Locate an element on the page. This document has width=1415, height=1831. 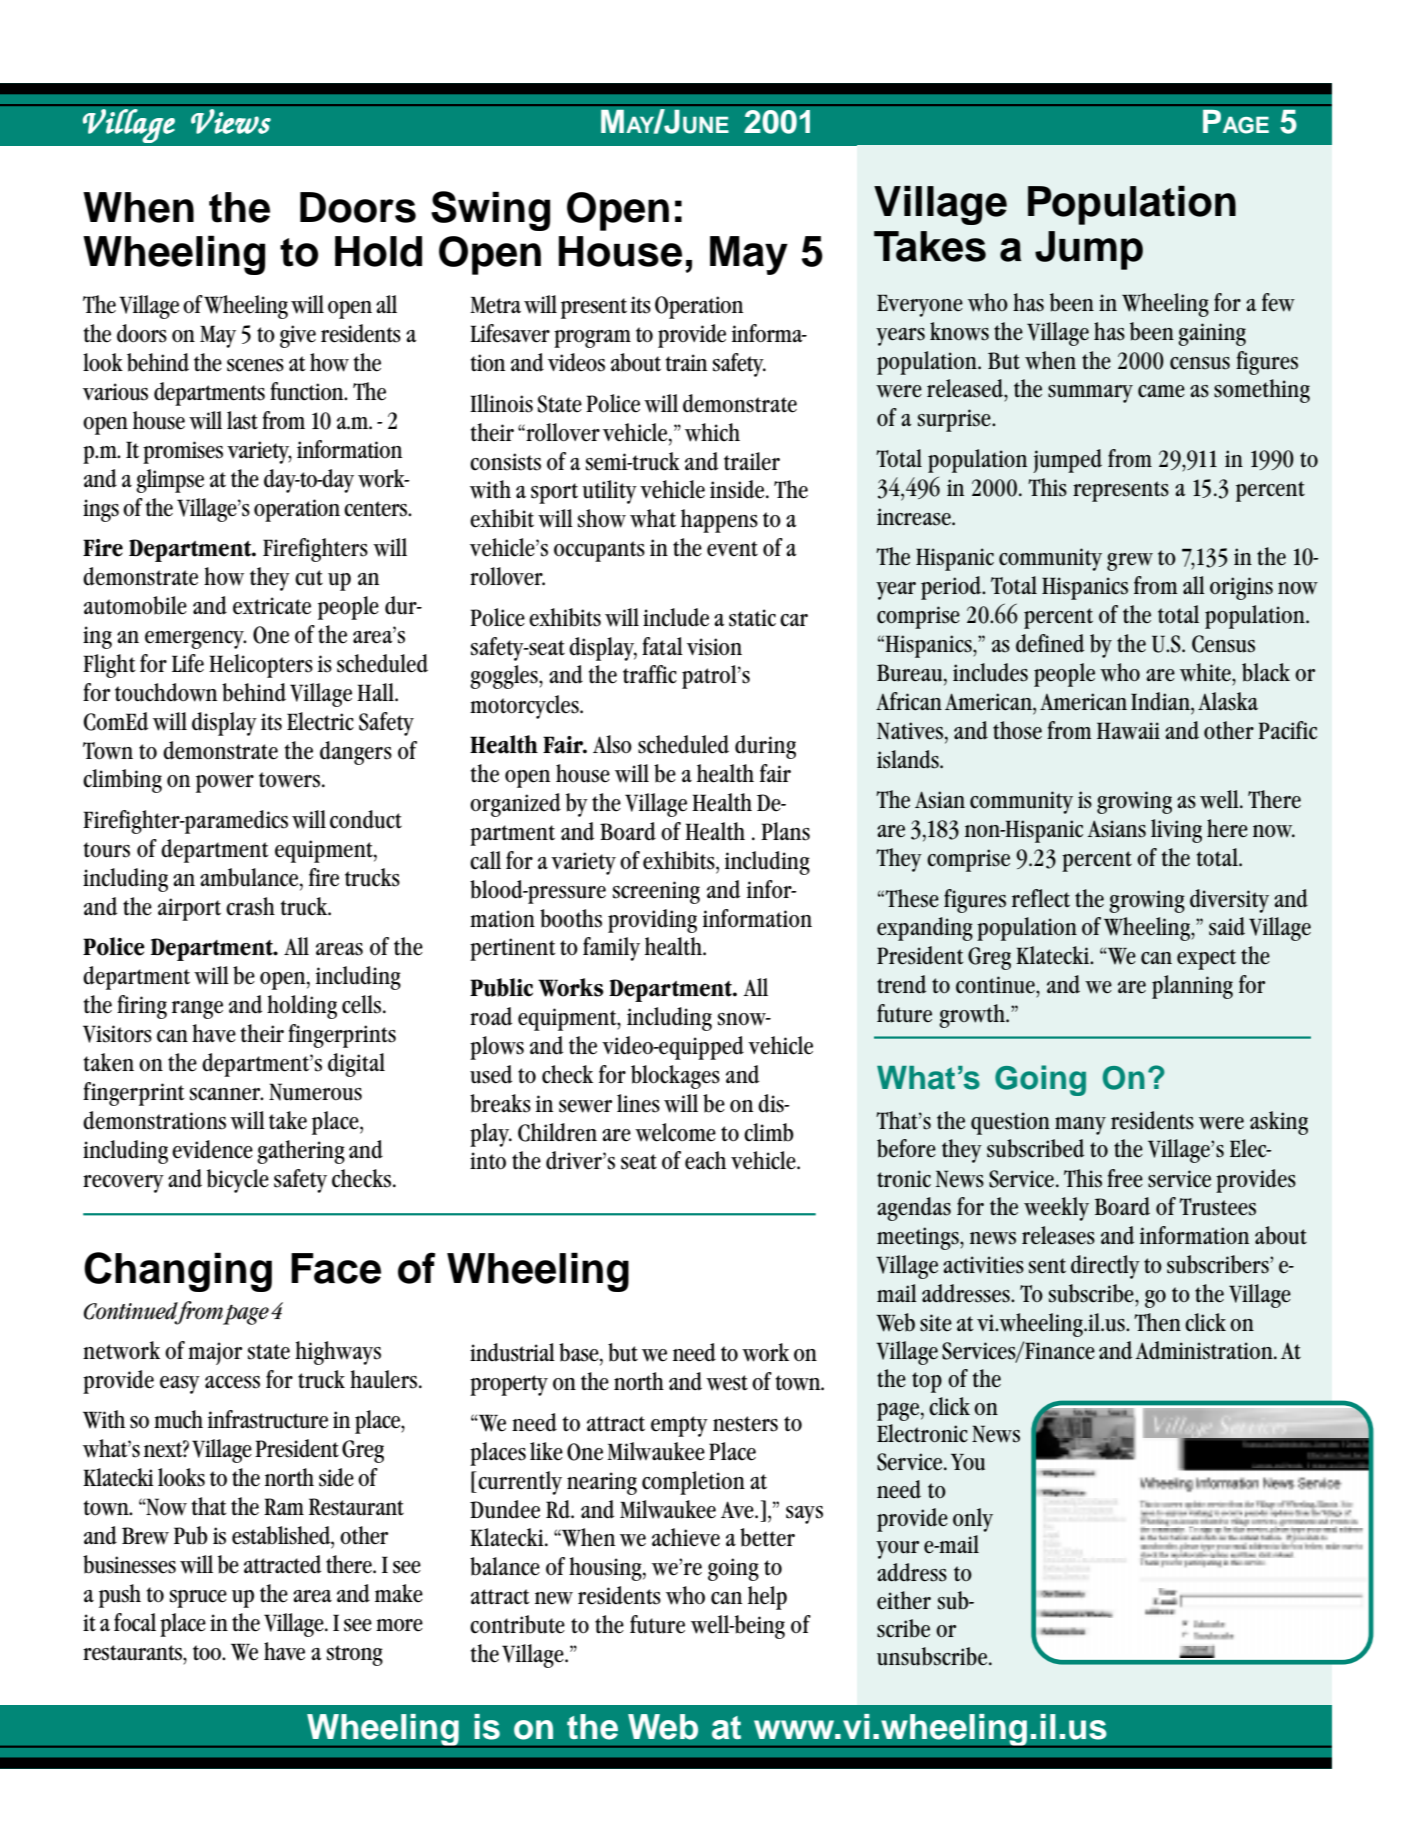
give is located at coordinates (298, 336).
